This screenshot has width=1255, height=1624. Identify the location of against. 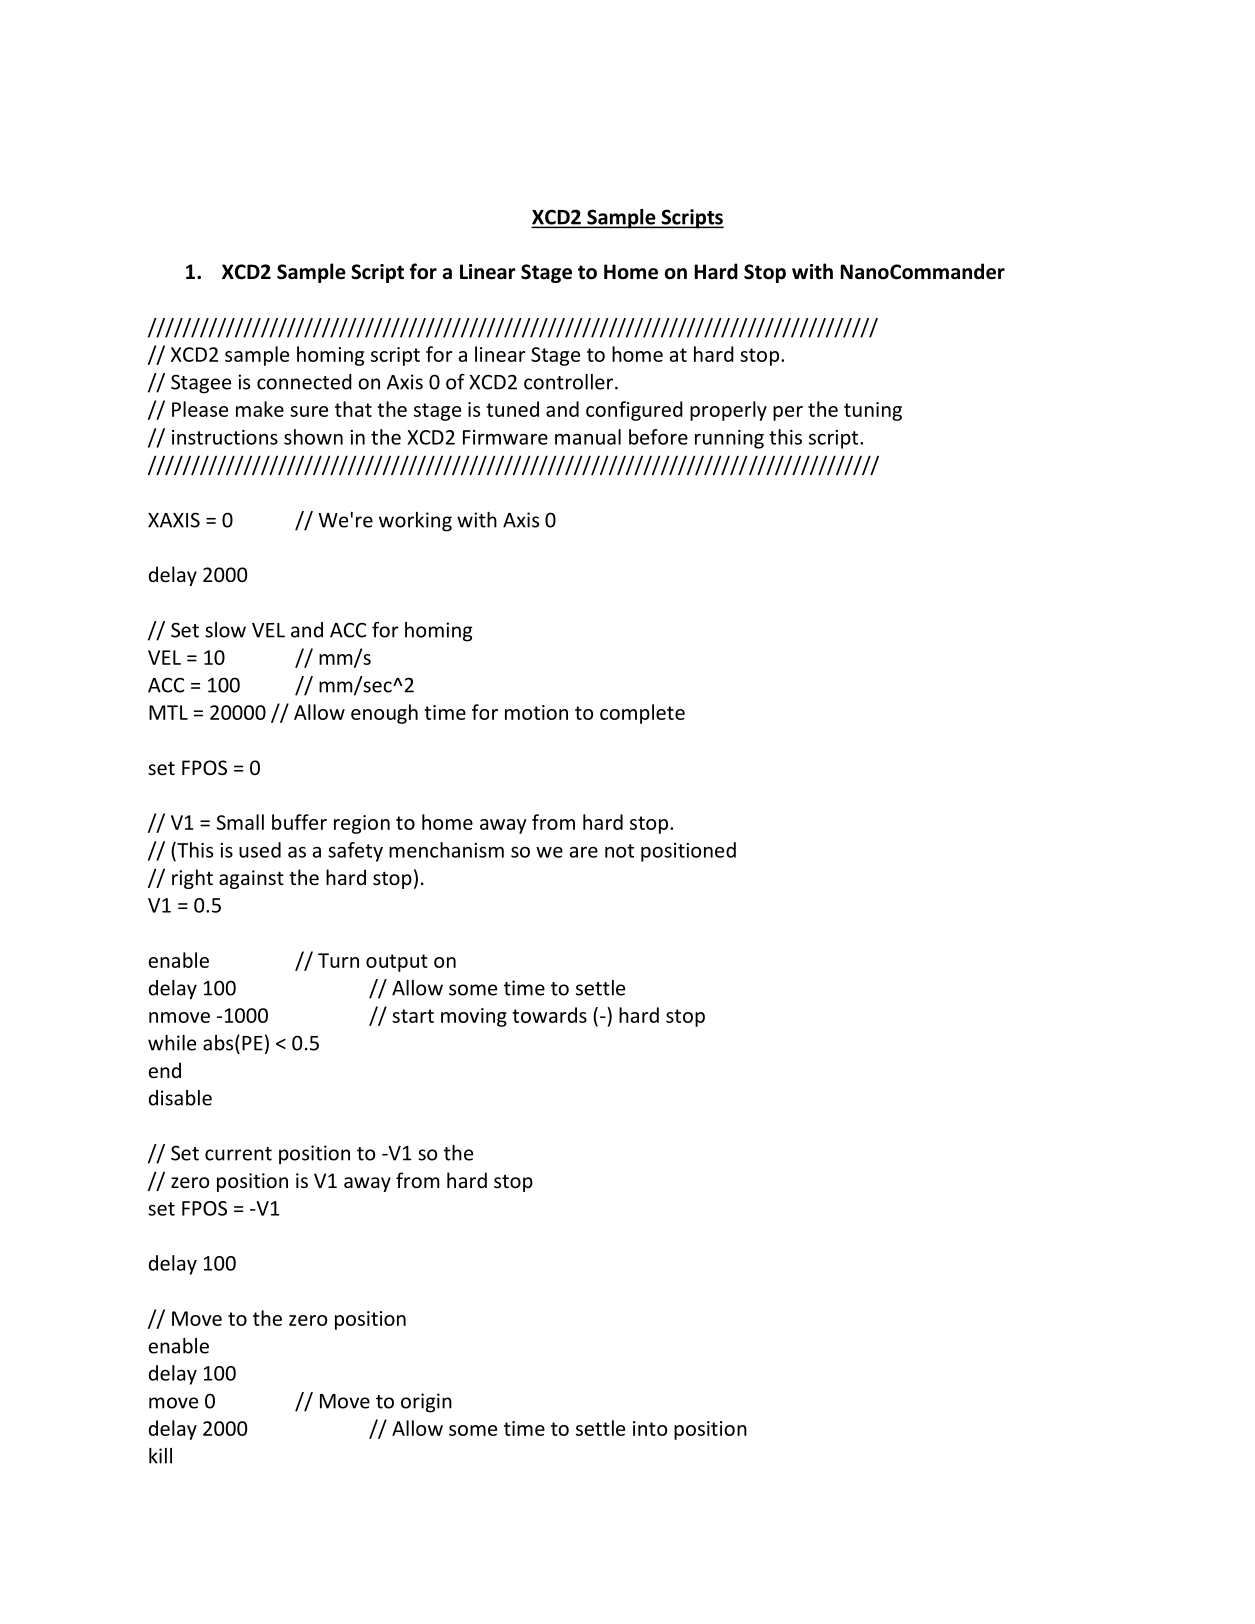
(251, 879).
